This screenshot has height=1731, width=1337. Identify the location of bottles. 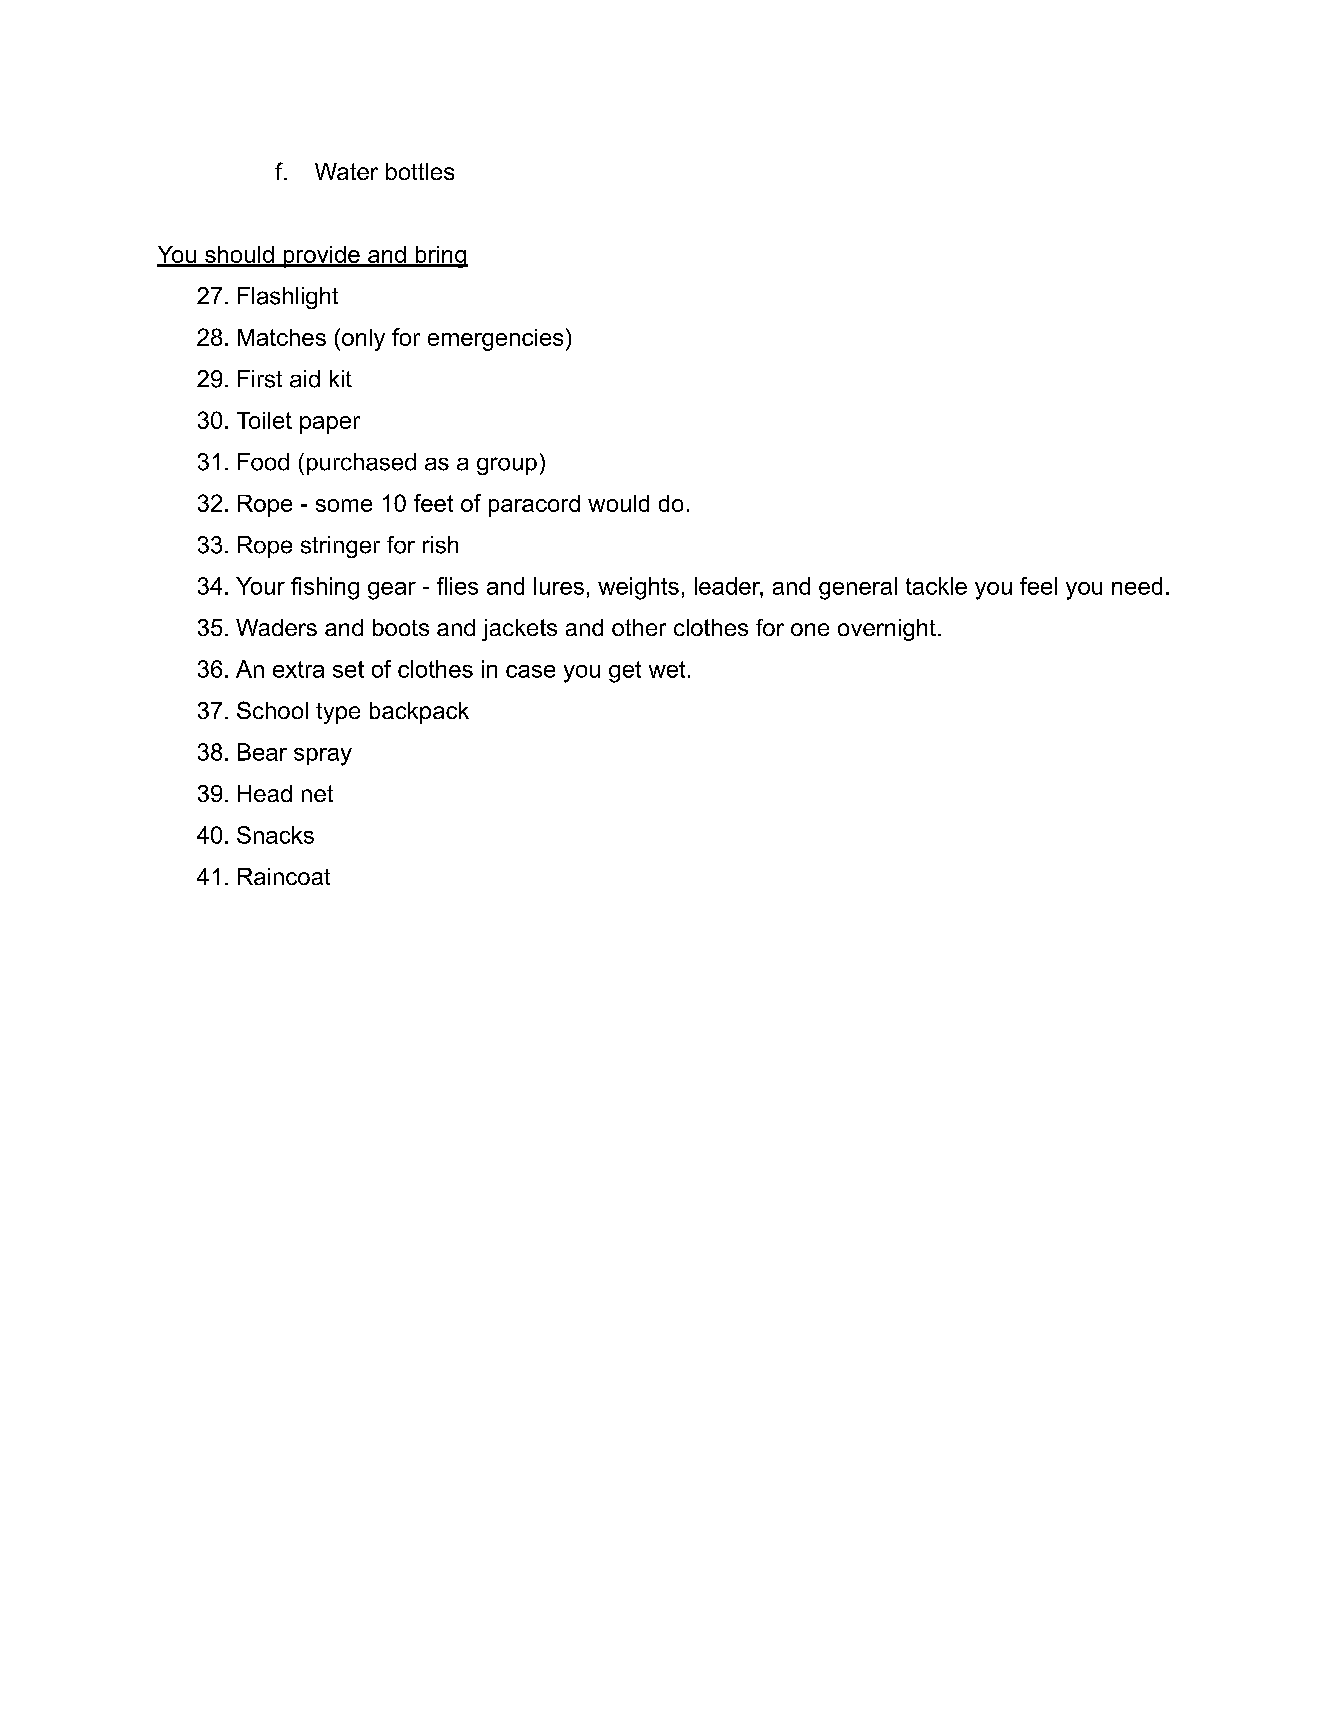
(420, 171).
